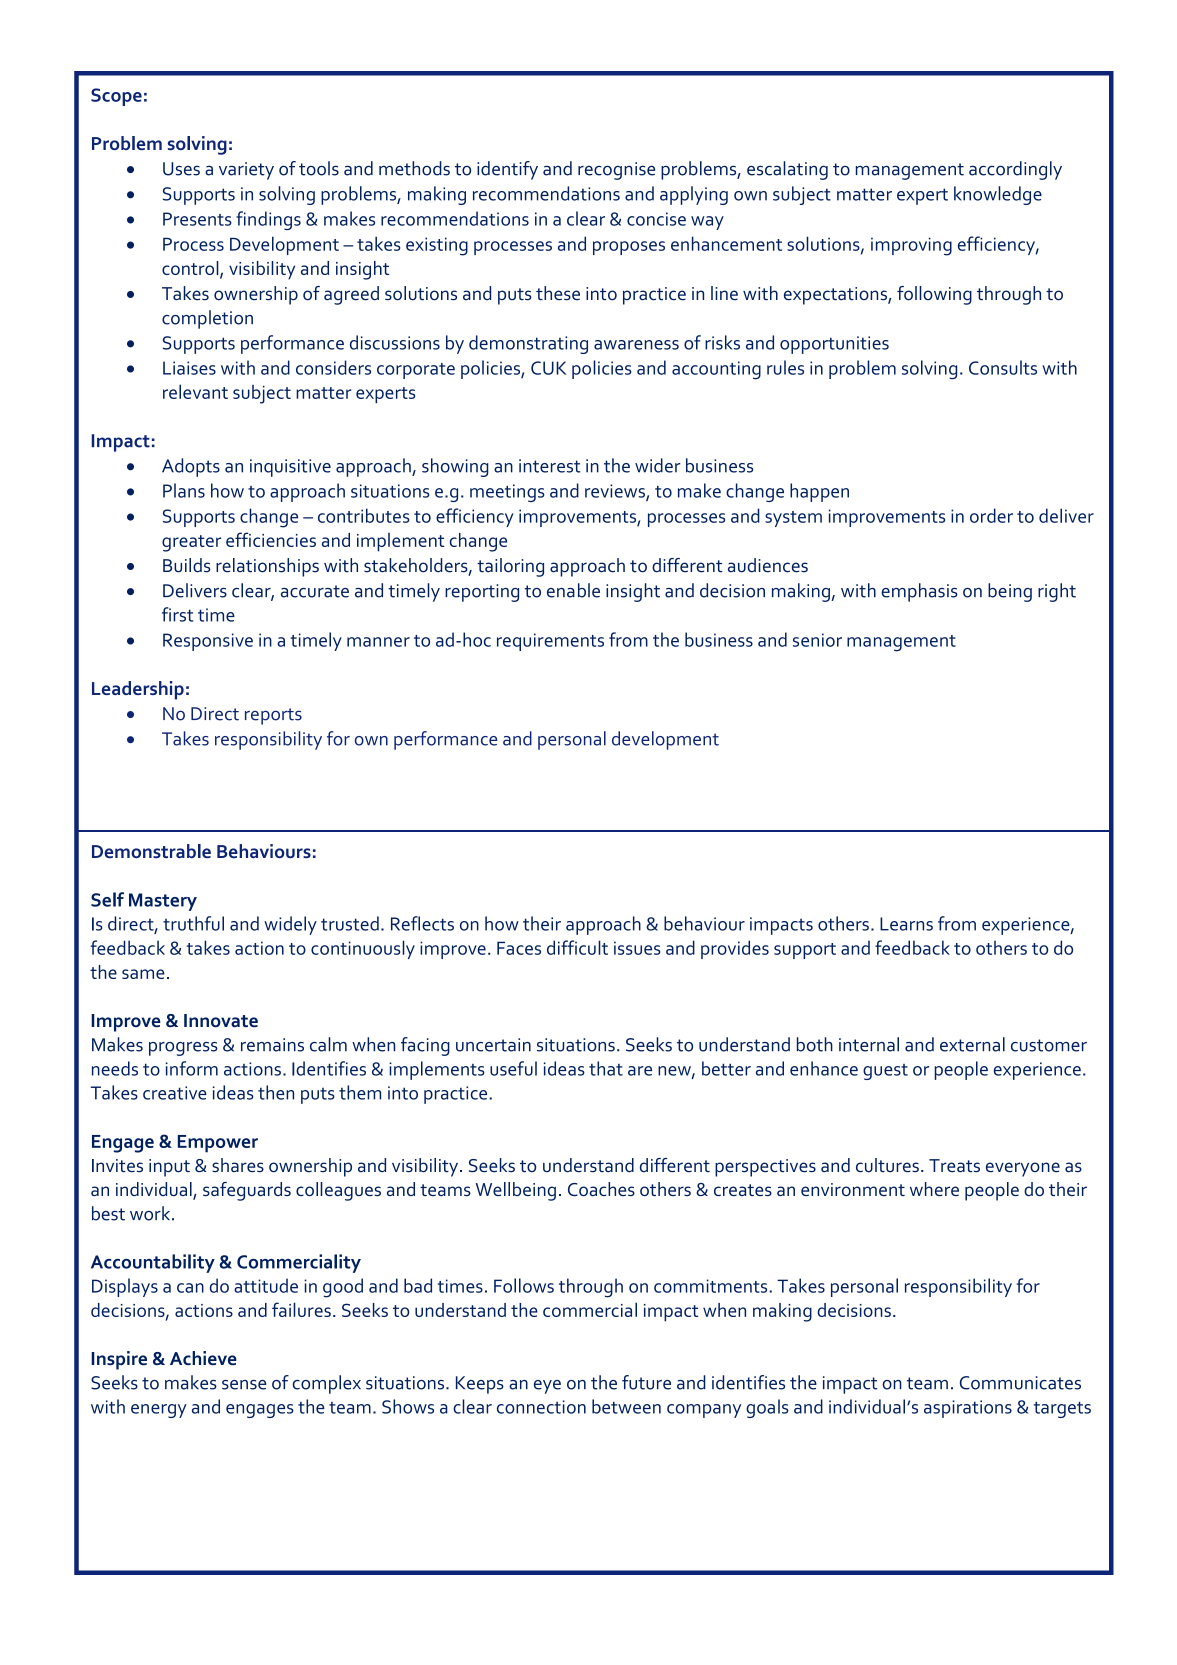 The width and height of the document is (1177, 1665). What do you see at coordinates (968, 1409) in the document?
I see `aspirations` at bounding box center [968, 1409].
